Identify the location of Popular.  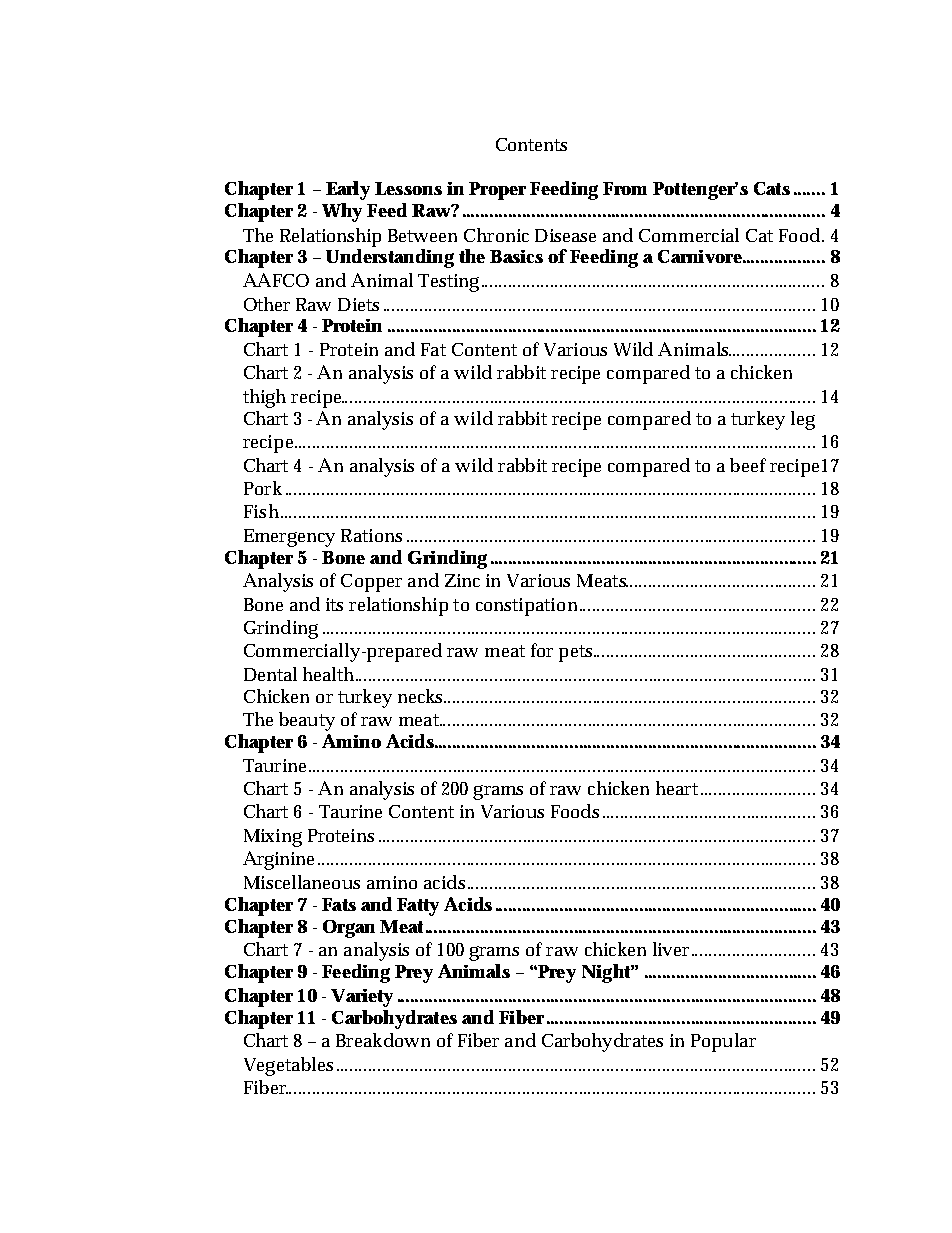
(723, 1042).
